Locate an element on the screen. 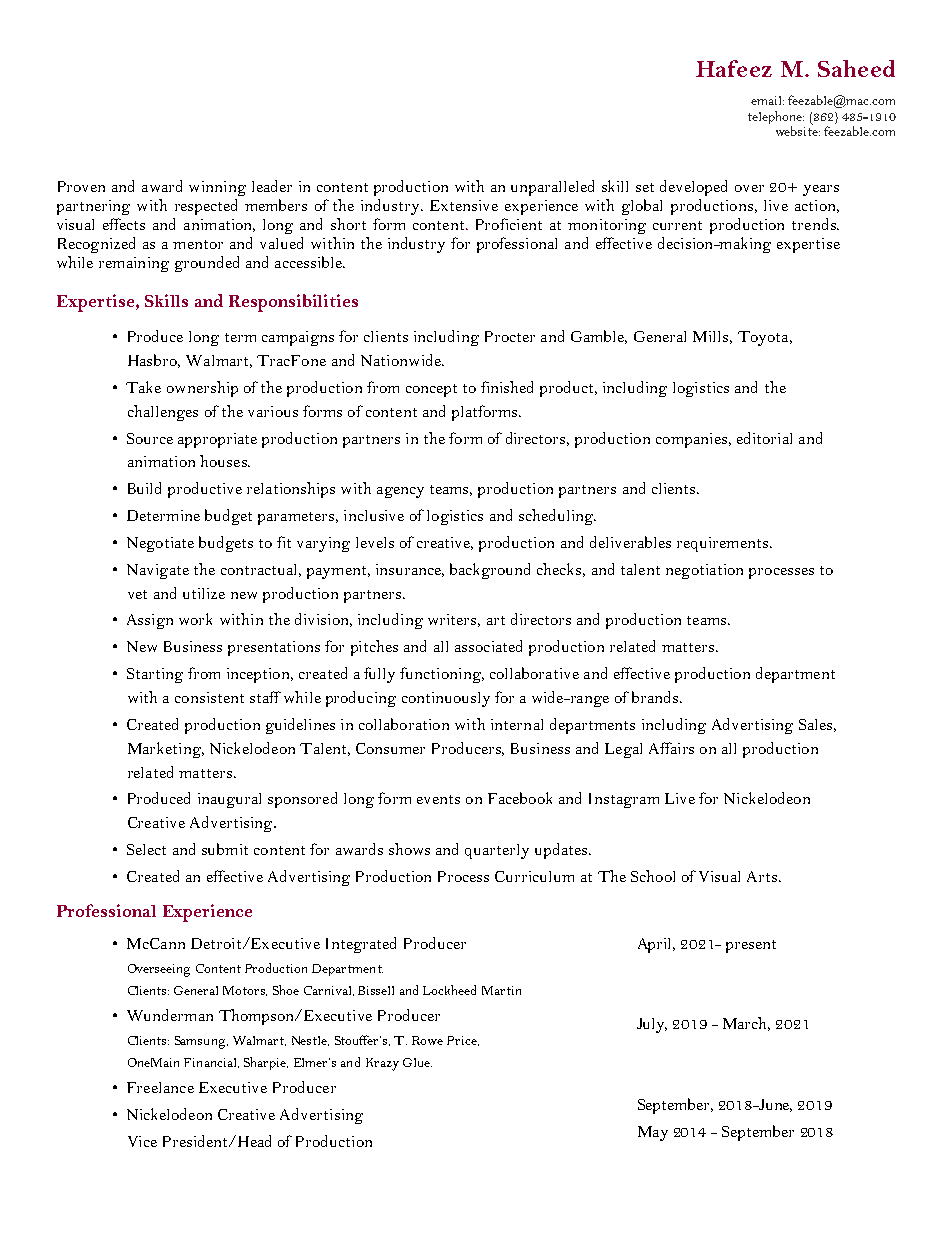  background is located at coordinates (490, 571).
